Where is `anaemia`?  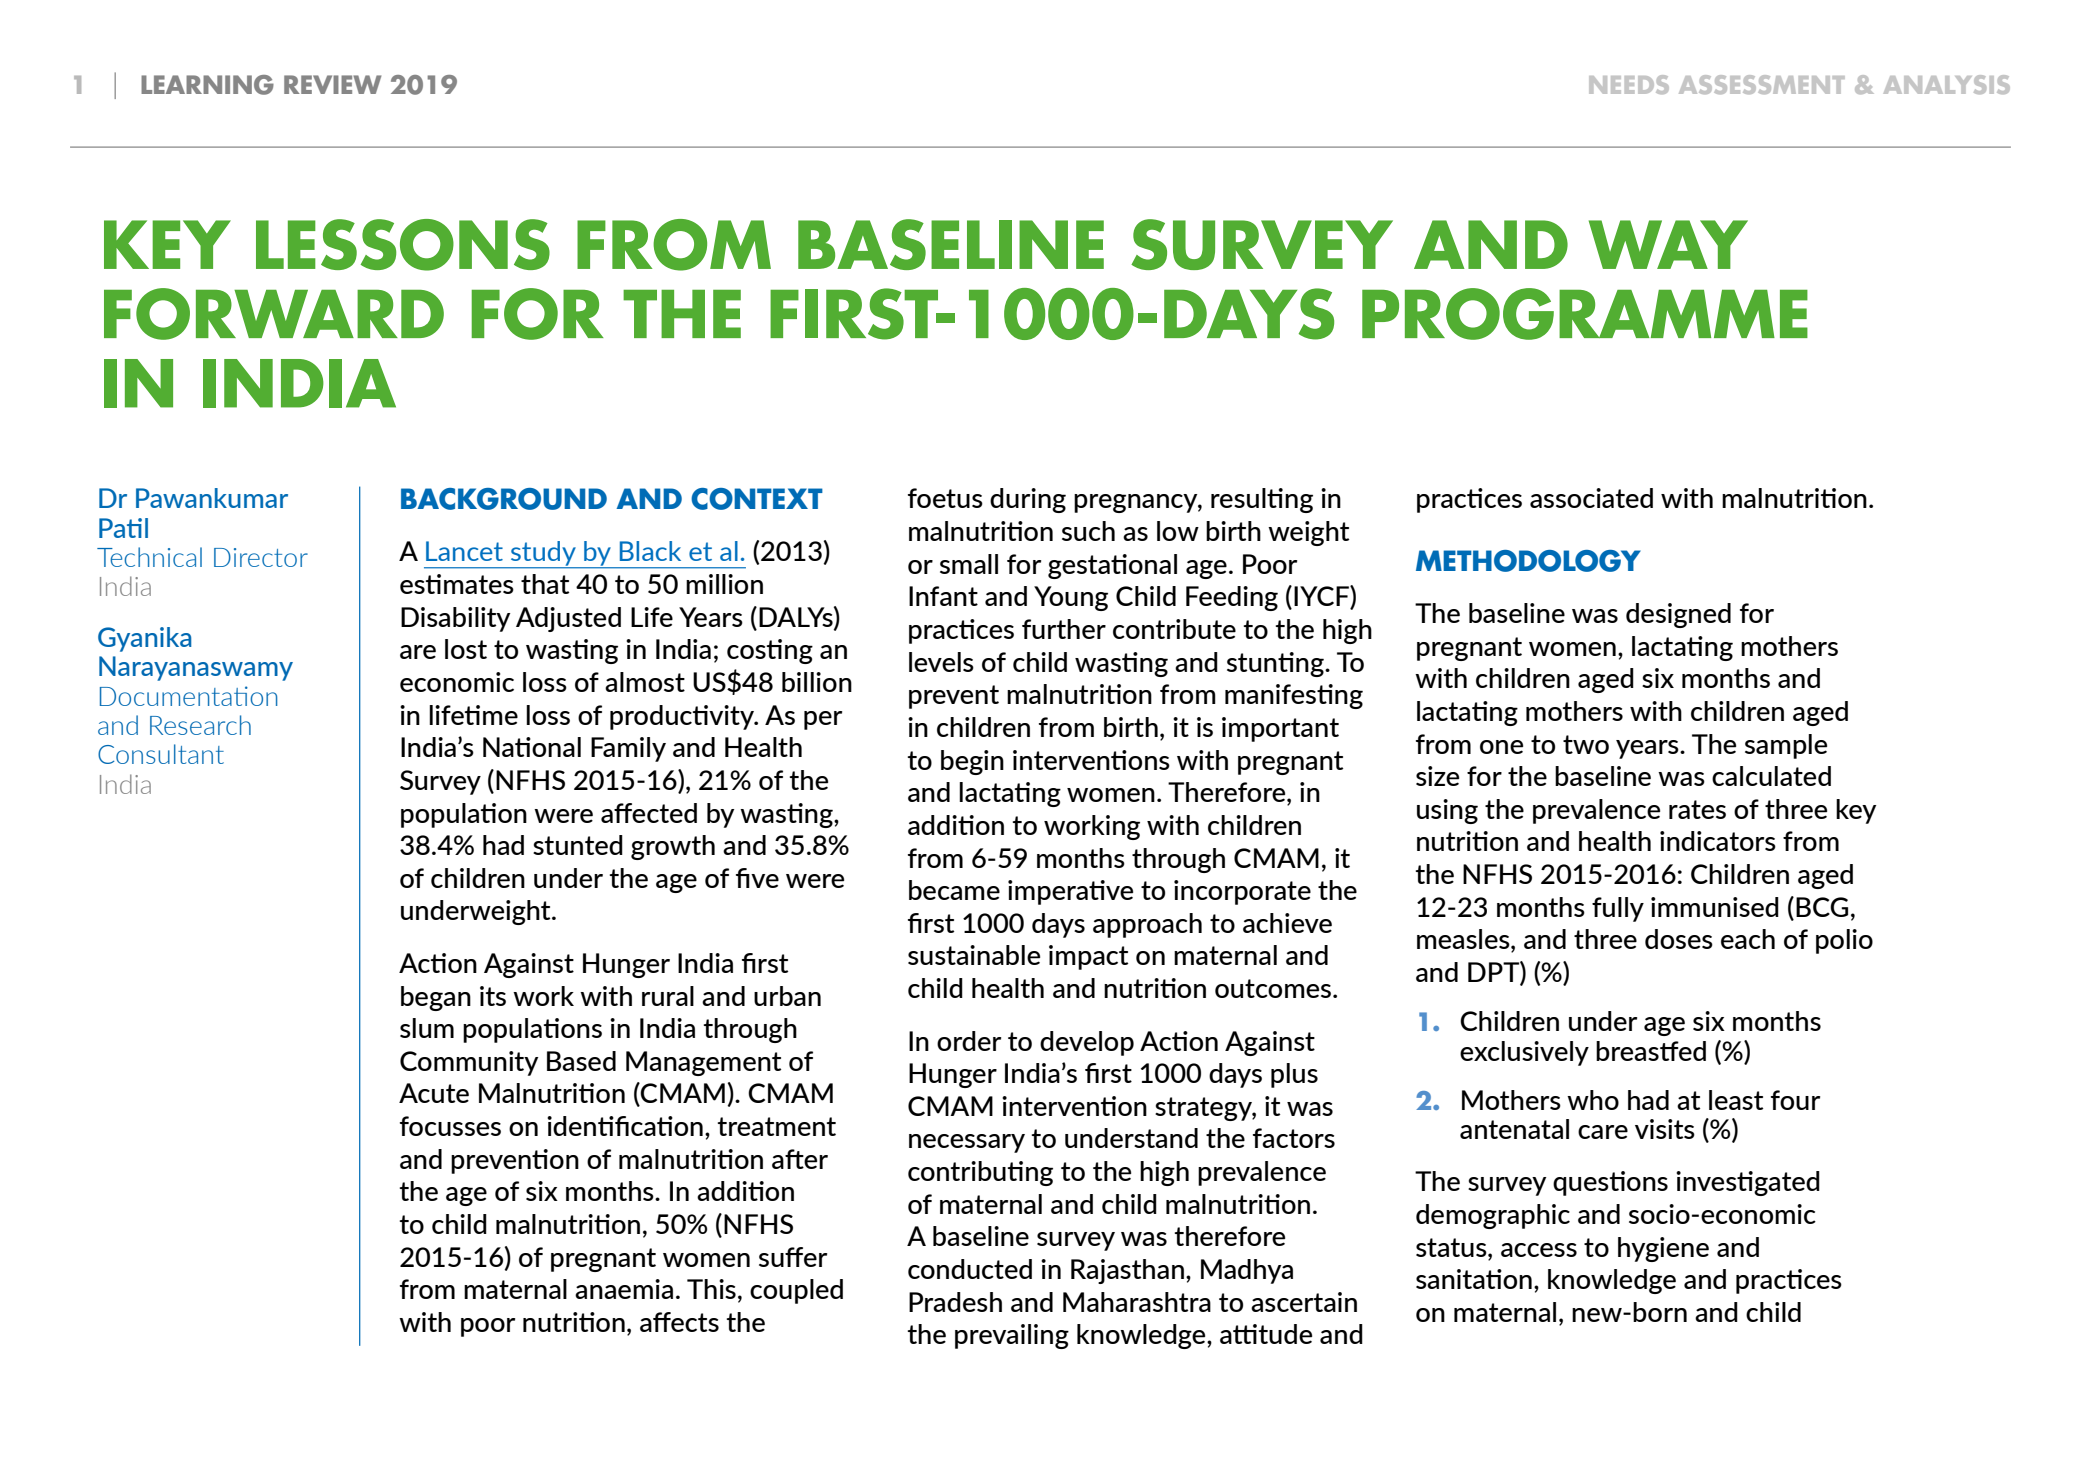 anaemia is located at coordinates (624, 1289).
